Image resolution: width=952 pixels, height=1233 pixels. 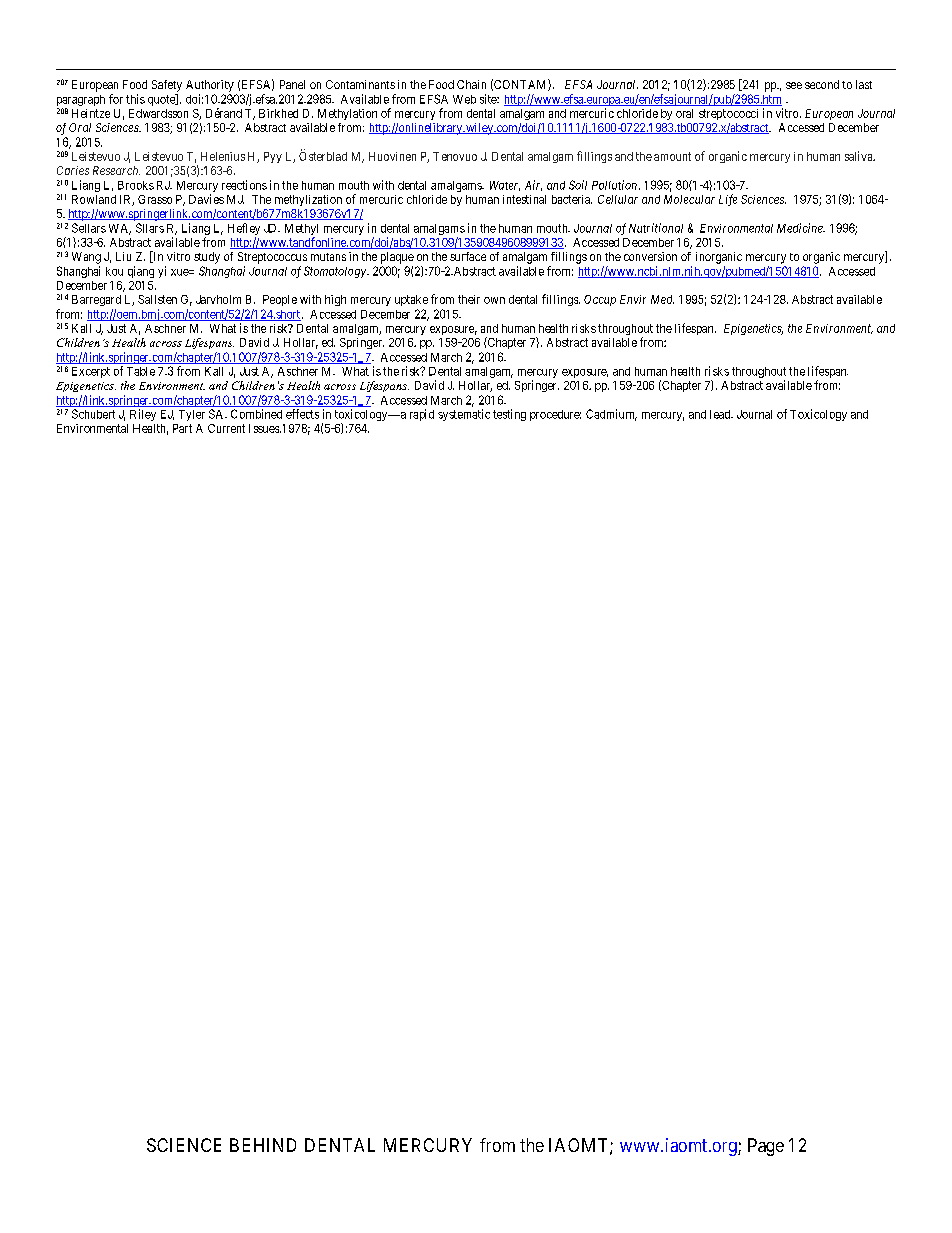 What do you see at coordinates (794, 85) in the screenshot?
I see `see` at bounding box center [794, 85].
